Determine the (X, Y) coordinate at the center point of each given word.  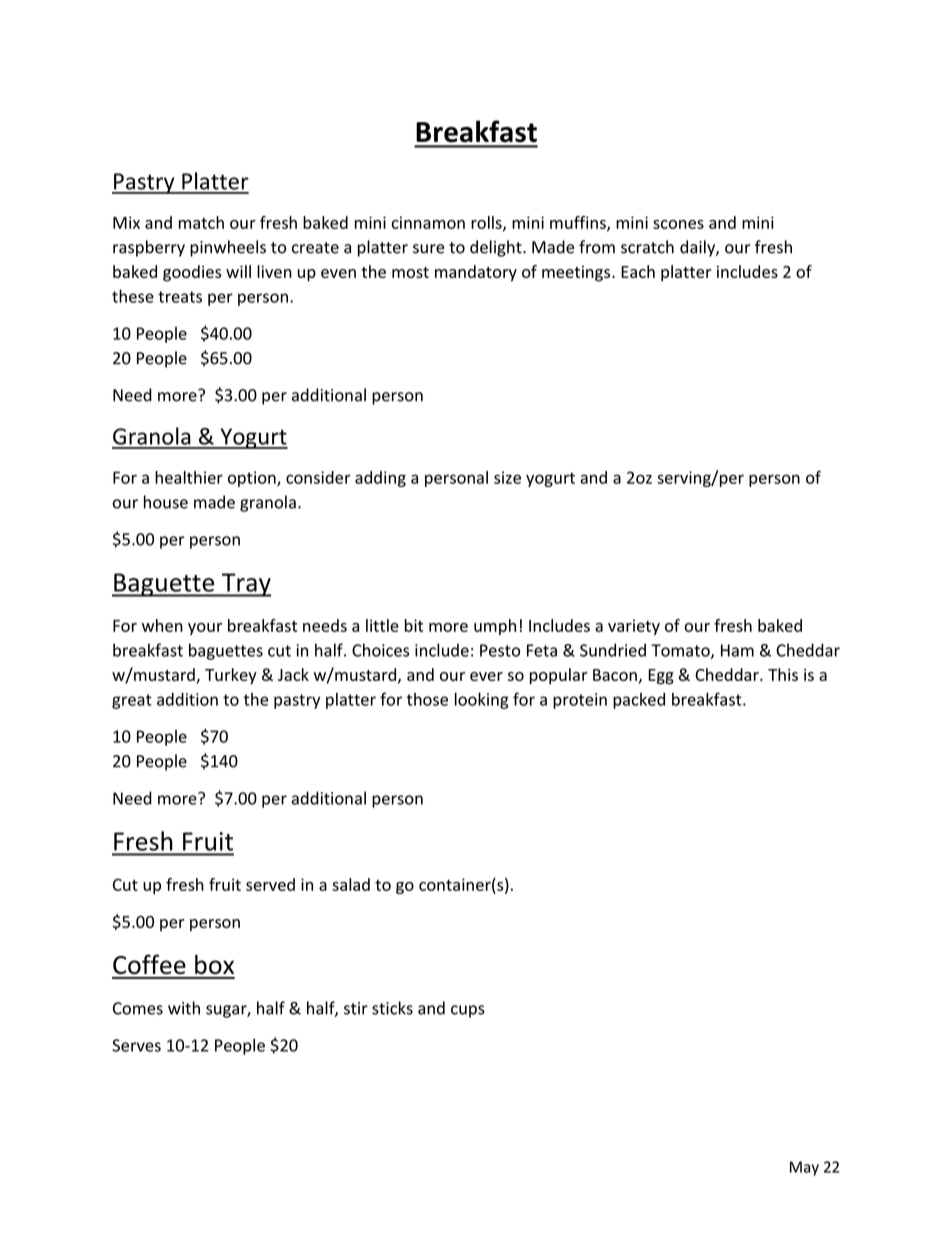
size (507, 477)
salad (351, 884)
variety (634, 627)
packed (639, 701)
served (270, 884)
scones (678, 224)
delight (497, 248)
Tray (245, 585)
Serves (136, 1045)
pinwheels (228, 248)
